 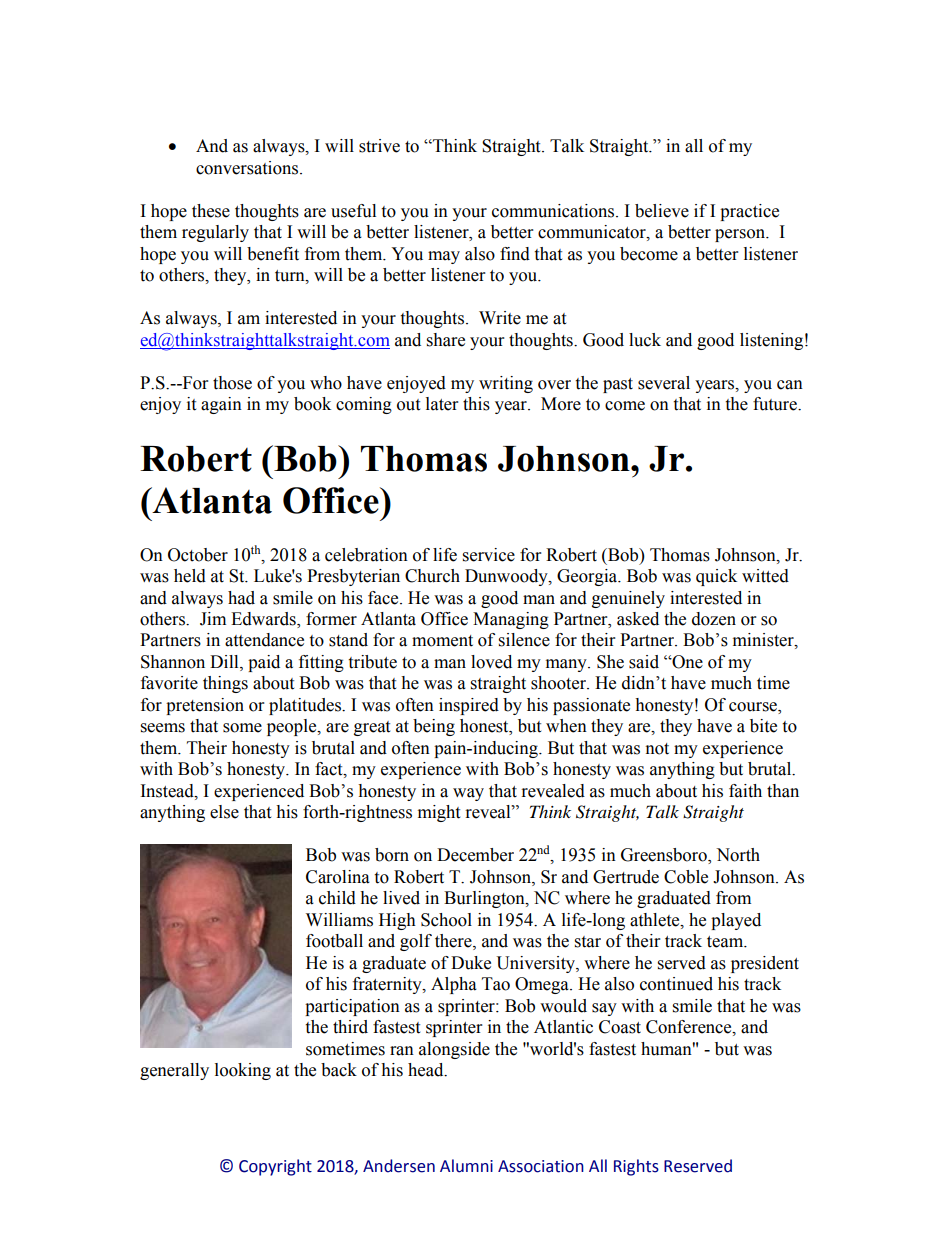 What do you see at coordinates (275, 1167) in the document?
I see `Copyright` at bounding box center [275, 1167].
